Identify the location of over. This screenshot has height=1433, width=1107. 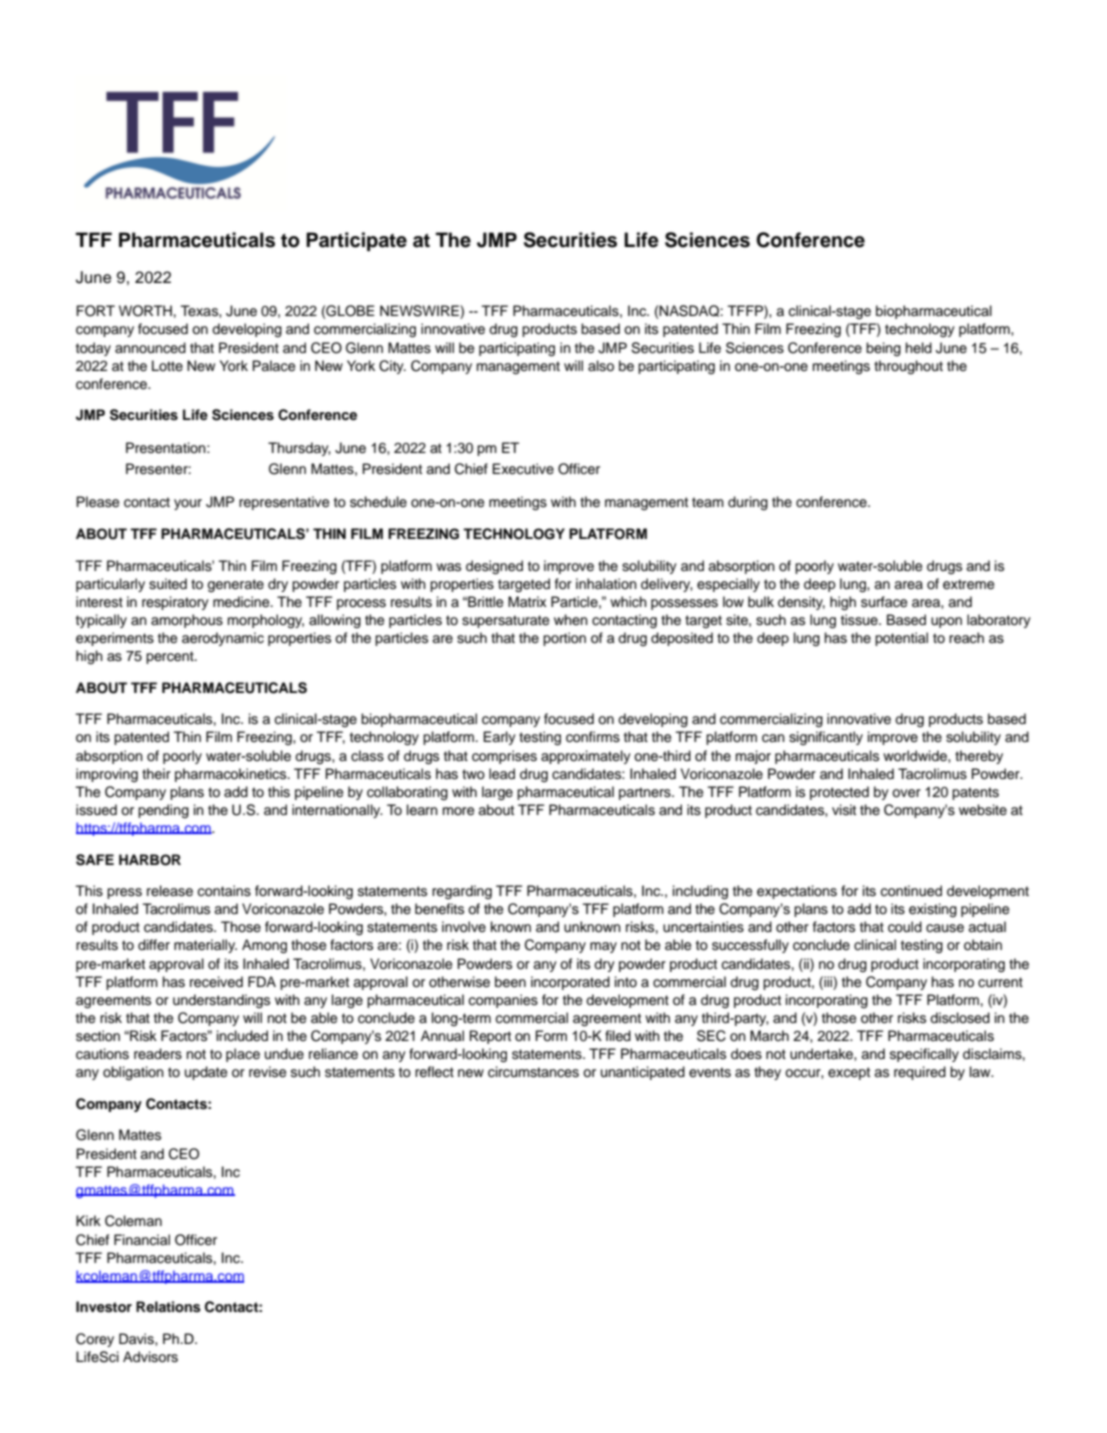
(906, 793).
